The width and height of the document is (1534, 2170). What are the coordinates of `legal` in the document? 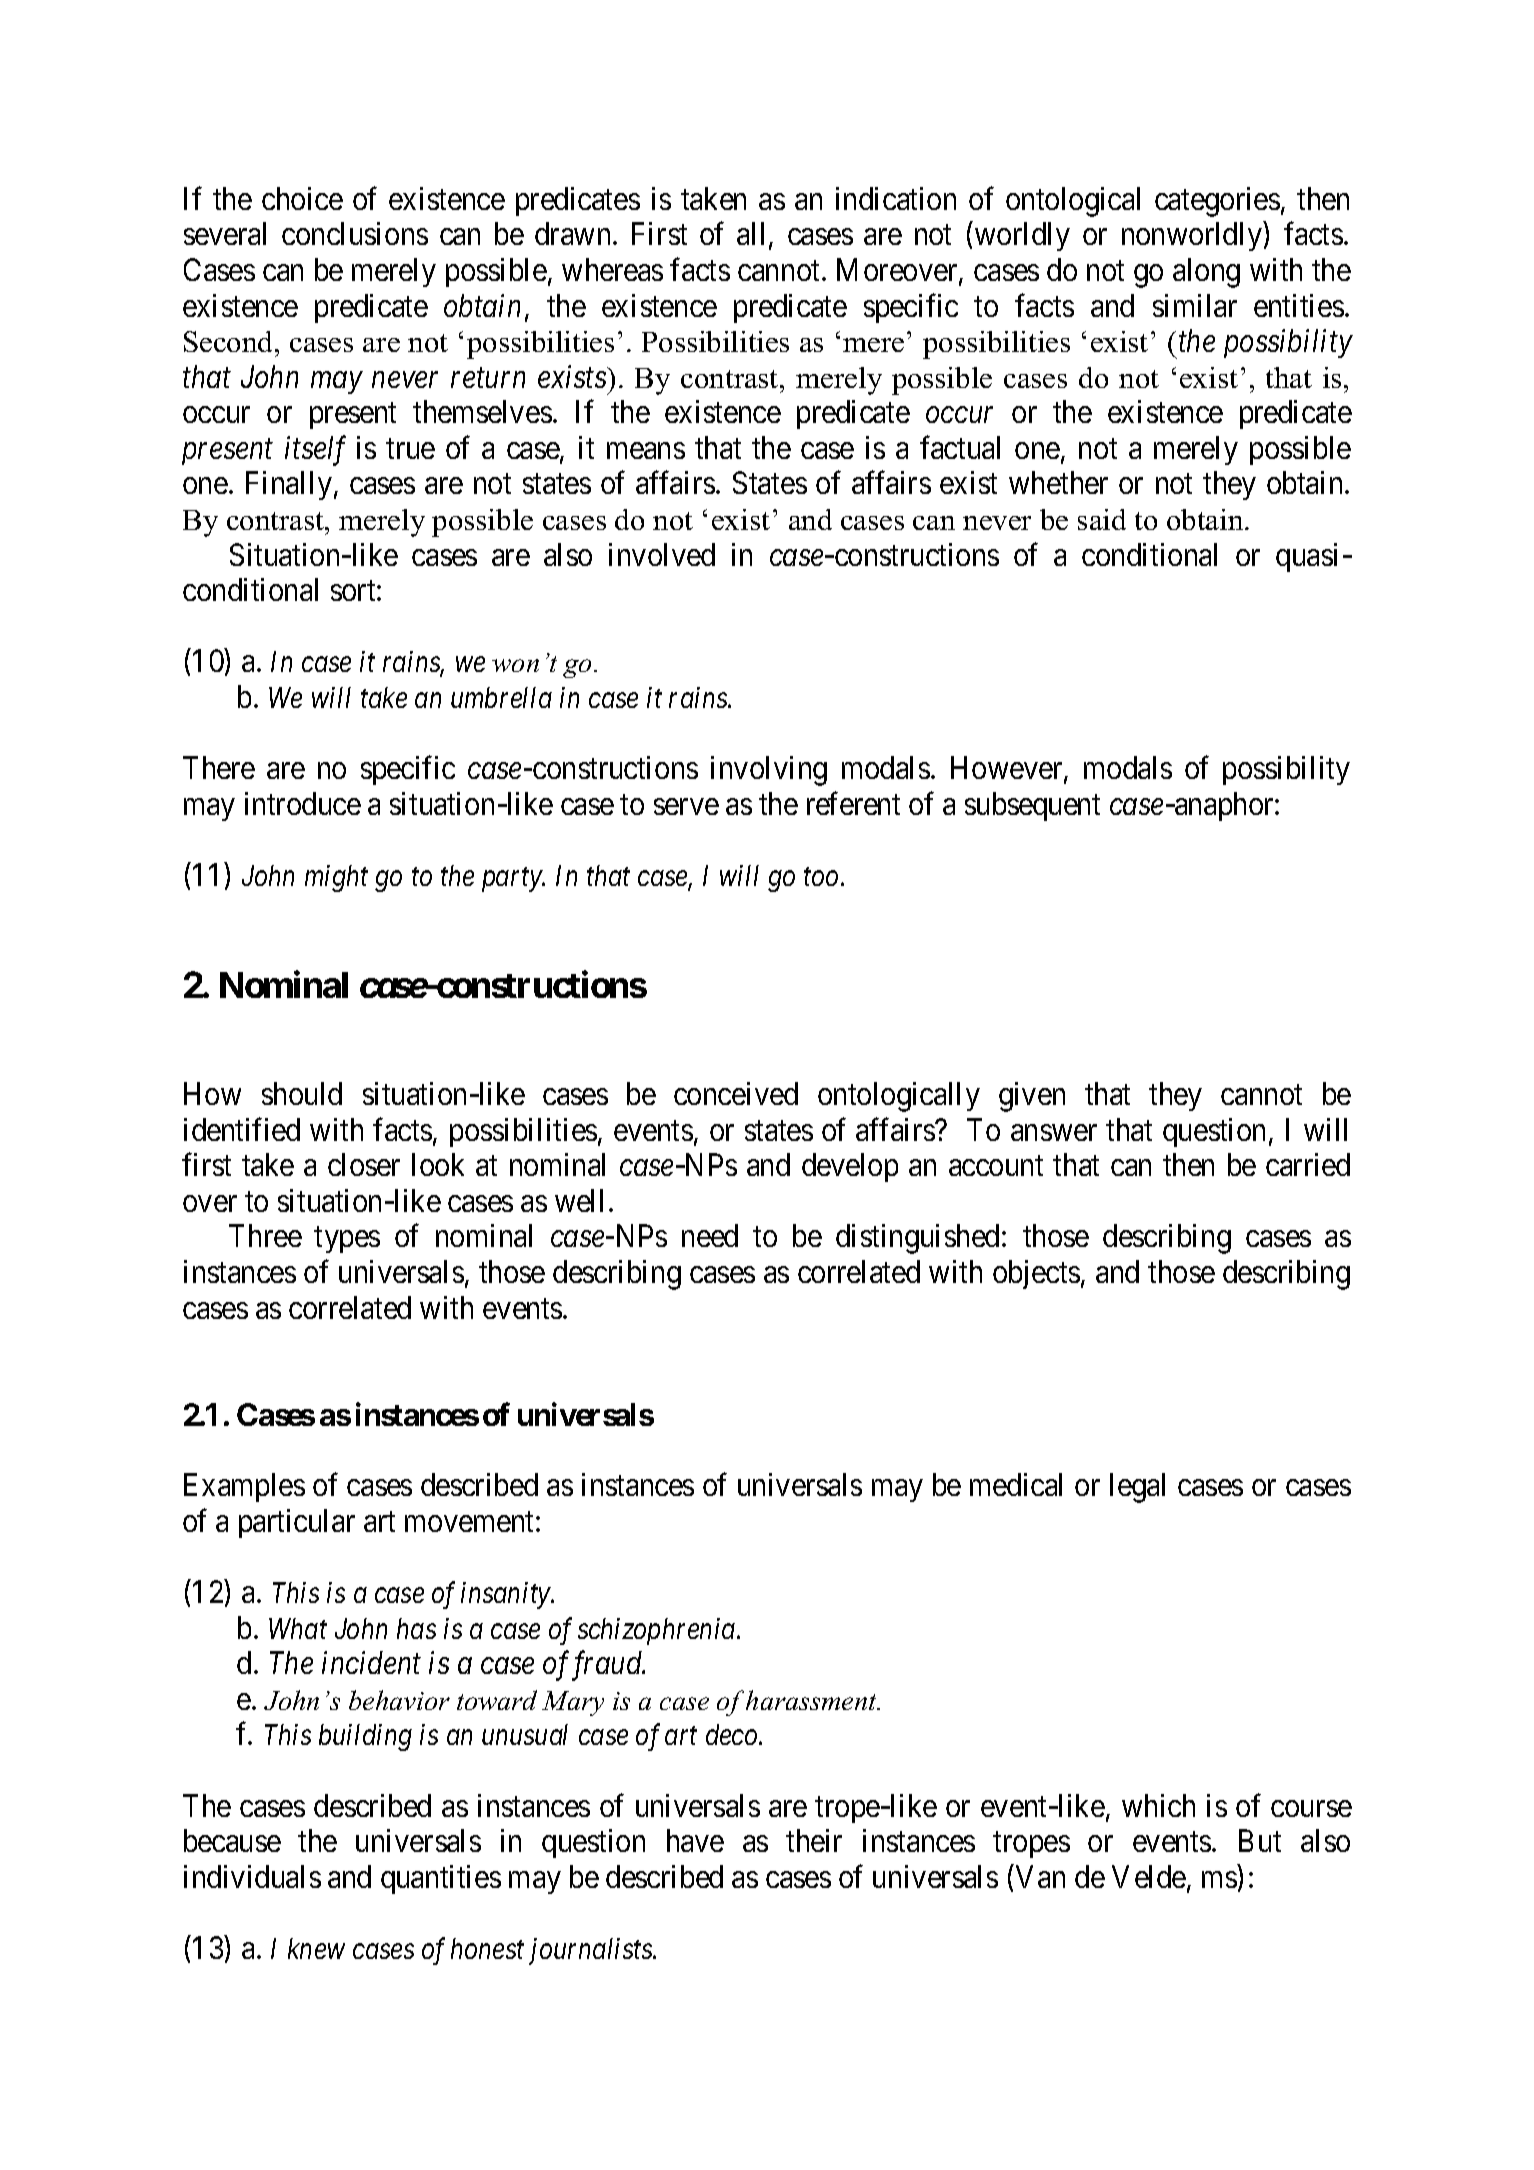 It's located at (1137, 1488).
